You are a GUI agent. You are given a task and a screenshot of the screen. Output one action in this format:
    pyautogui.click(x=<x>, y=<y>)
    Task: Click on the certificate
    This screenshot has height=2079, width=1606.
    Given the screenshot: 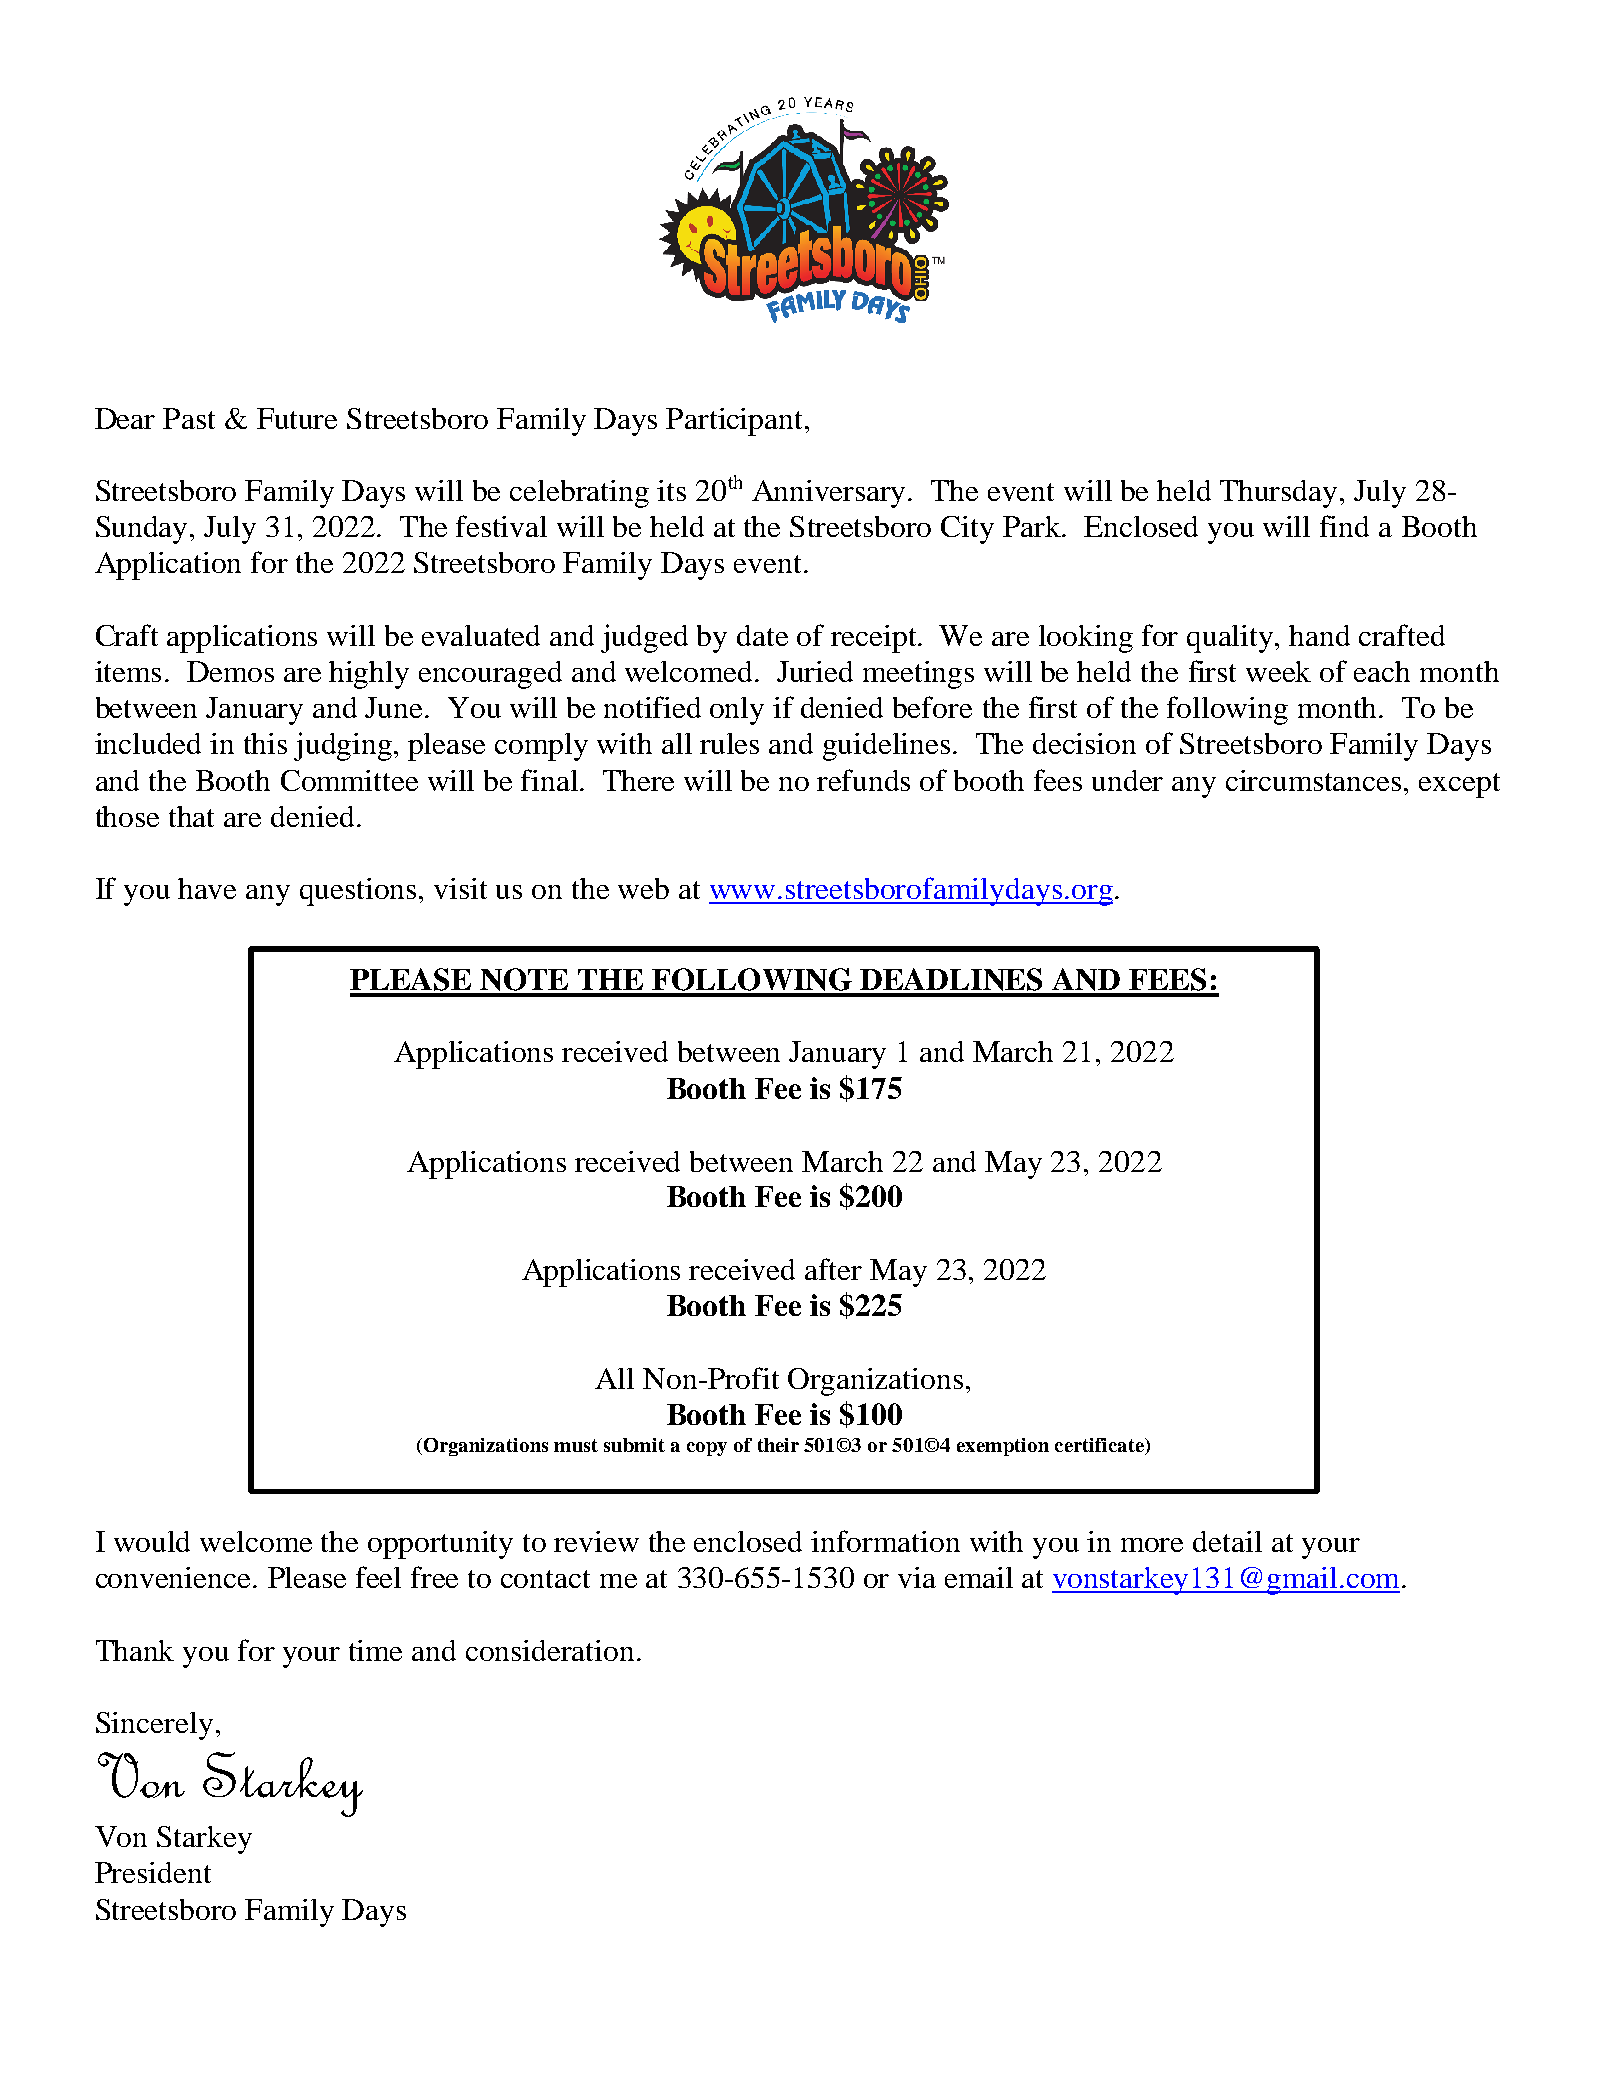 What is the action you would take?
    pyautogui.click(x=1100, y=1446)
